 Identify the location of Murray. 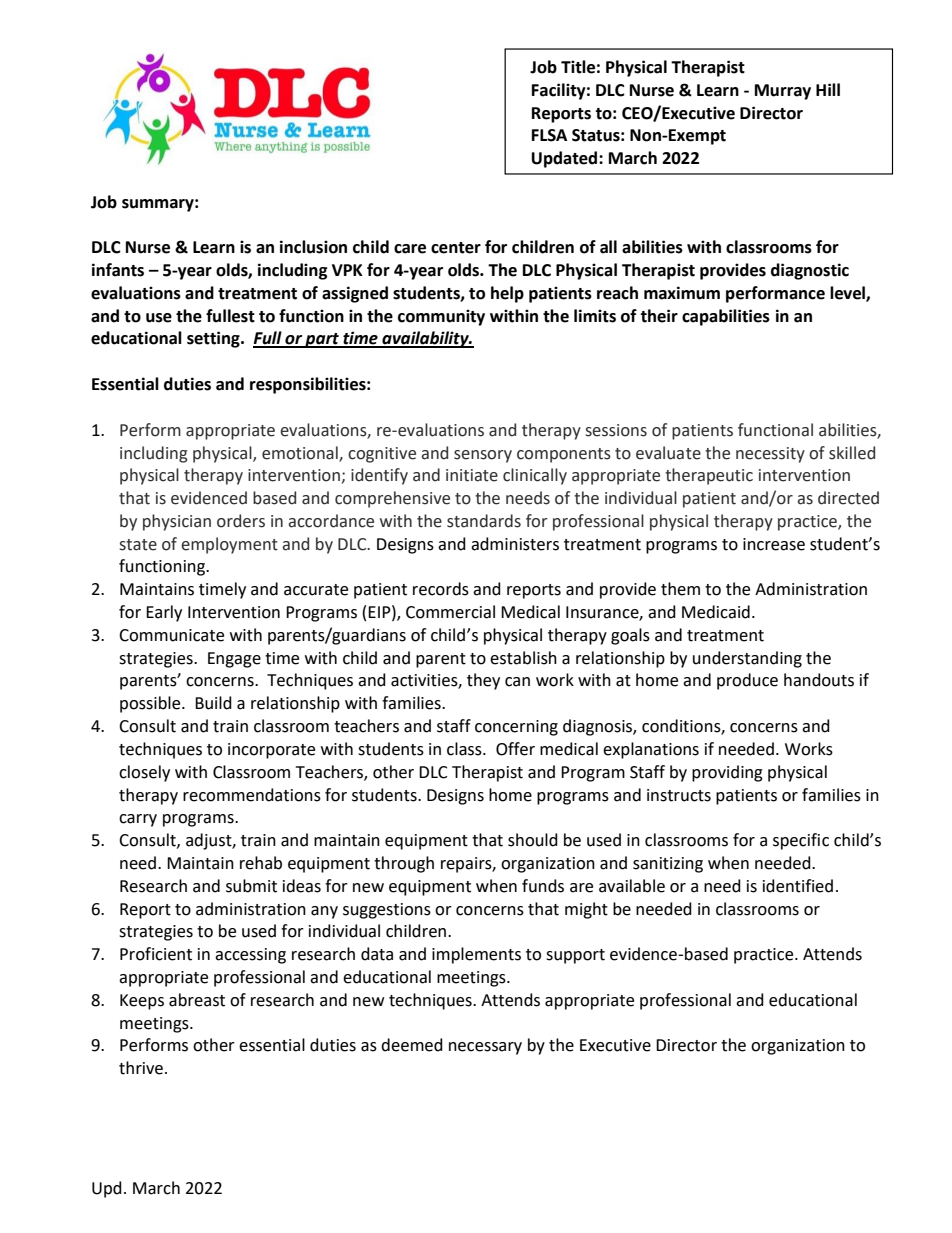
(783, 92).
